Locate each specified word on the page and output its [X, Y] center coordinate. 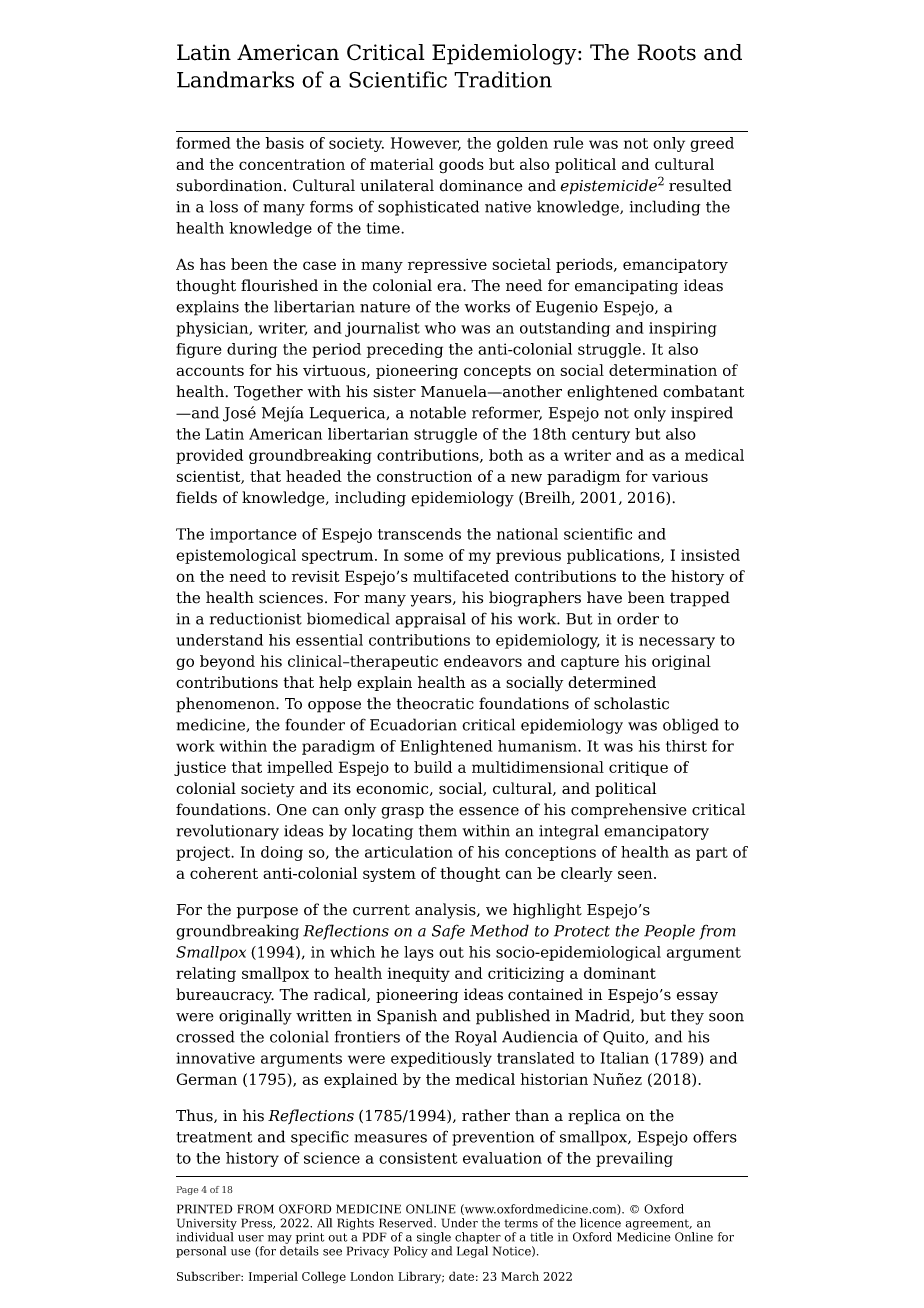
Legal [472, 1252]
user [251, 1238]
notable [438, 412]
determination [663, 370]
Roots [666, 52]
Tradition [503, 79]
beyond [227, 662]
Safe [448, 932]
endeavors [483, 661]
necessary [677, 643]
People [669, 932]
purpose [267, 913]
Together [268, 393]
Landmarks [235, 79]
